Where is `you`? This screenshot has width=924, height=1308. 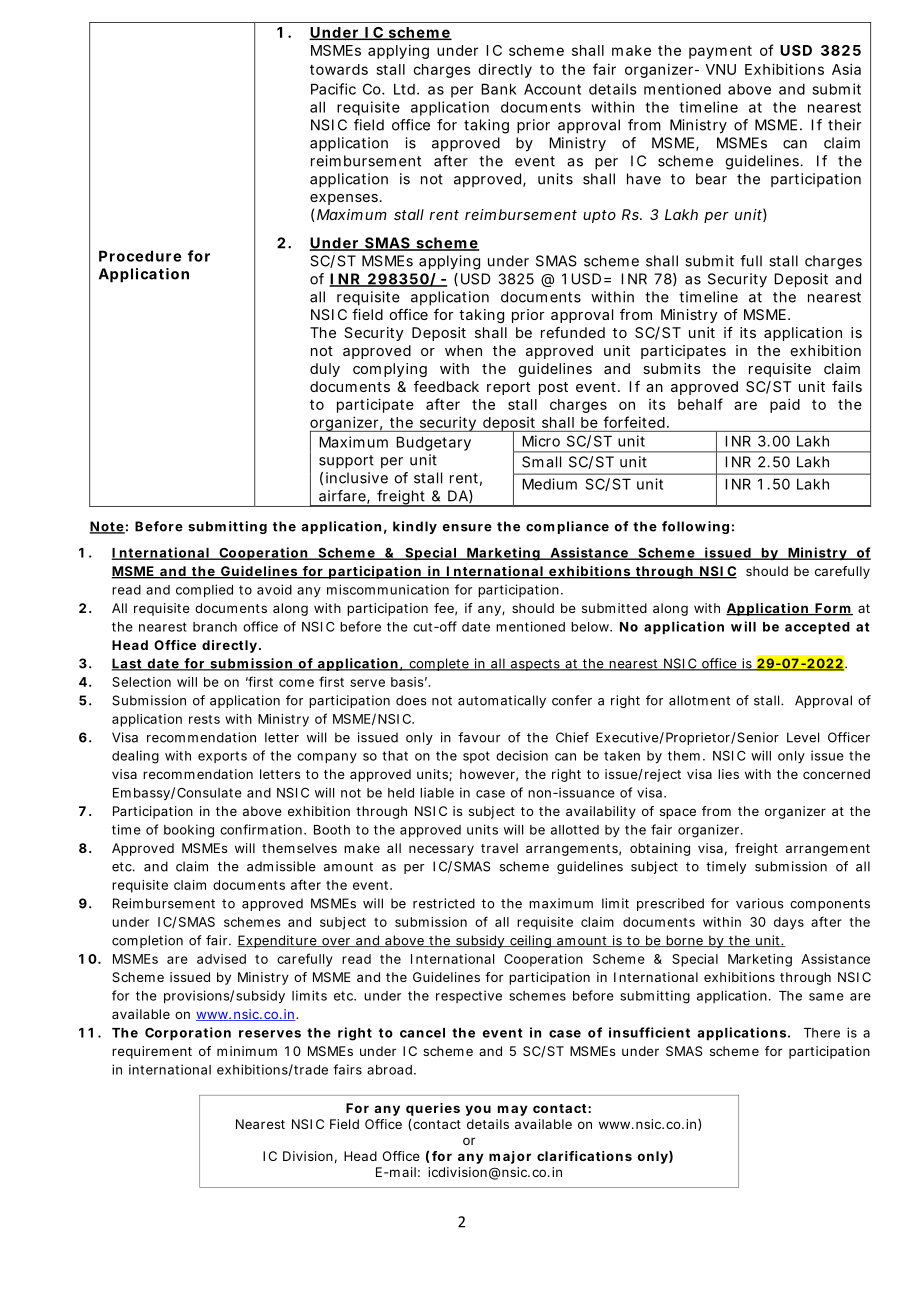 you is located at coordinates (478, 1110).
